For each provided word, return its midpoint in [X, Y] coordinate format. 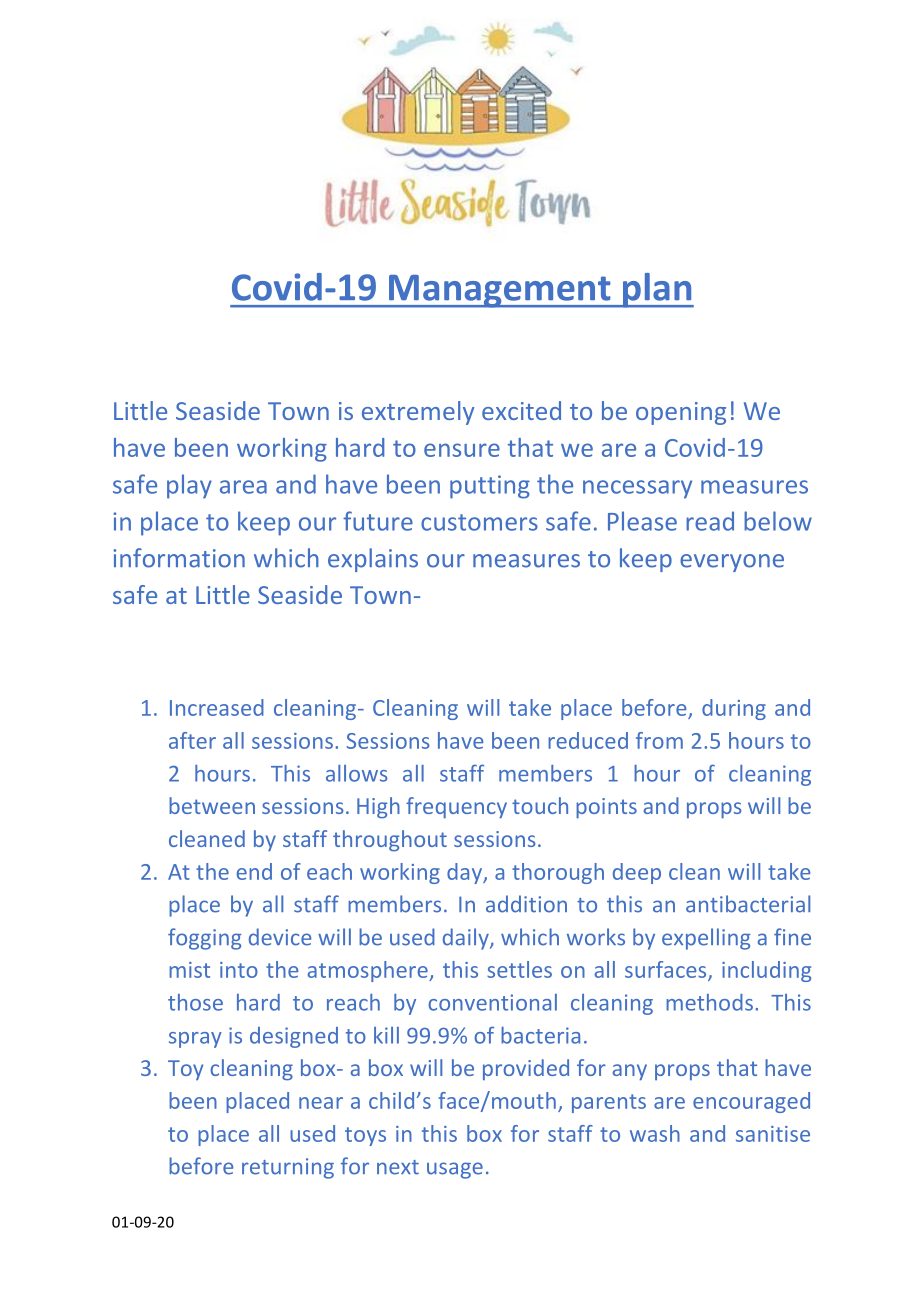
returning [288, 1168]
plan [657, 290]
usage [455, 1170]
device [280, 937]
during [734, 709]
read [710, 521]
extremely [418, 413]
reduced [588, 740]
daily [467, 939]
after [192, 740]
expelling [706, 939]
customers [479, 522]
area [243, 487]
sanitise [773, 1134]
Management [500, 291]
